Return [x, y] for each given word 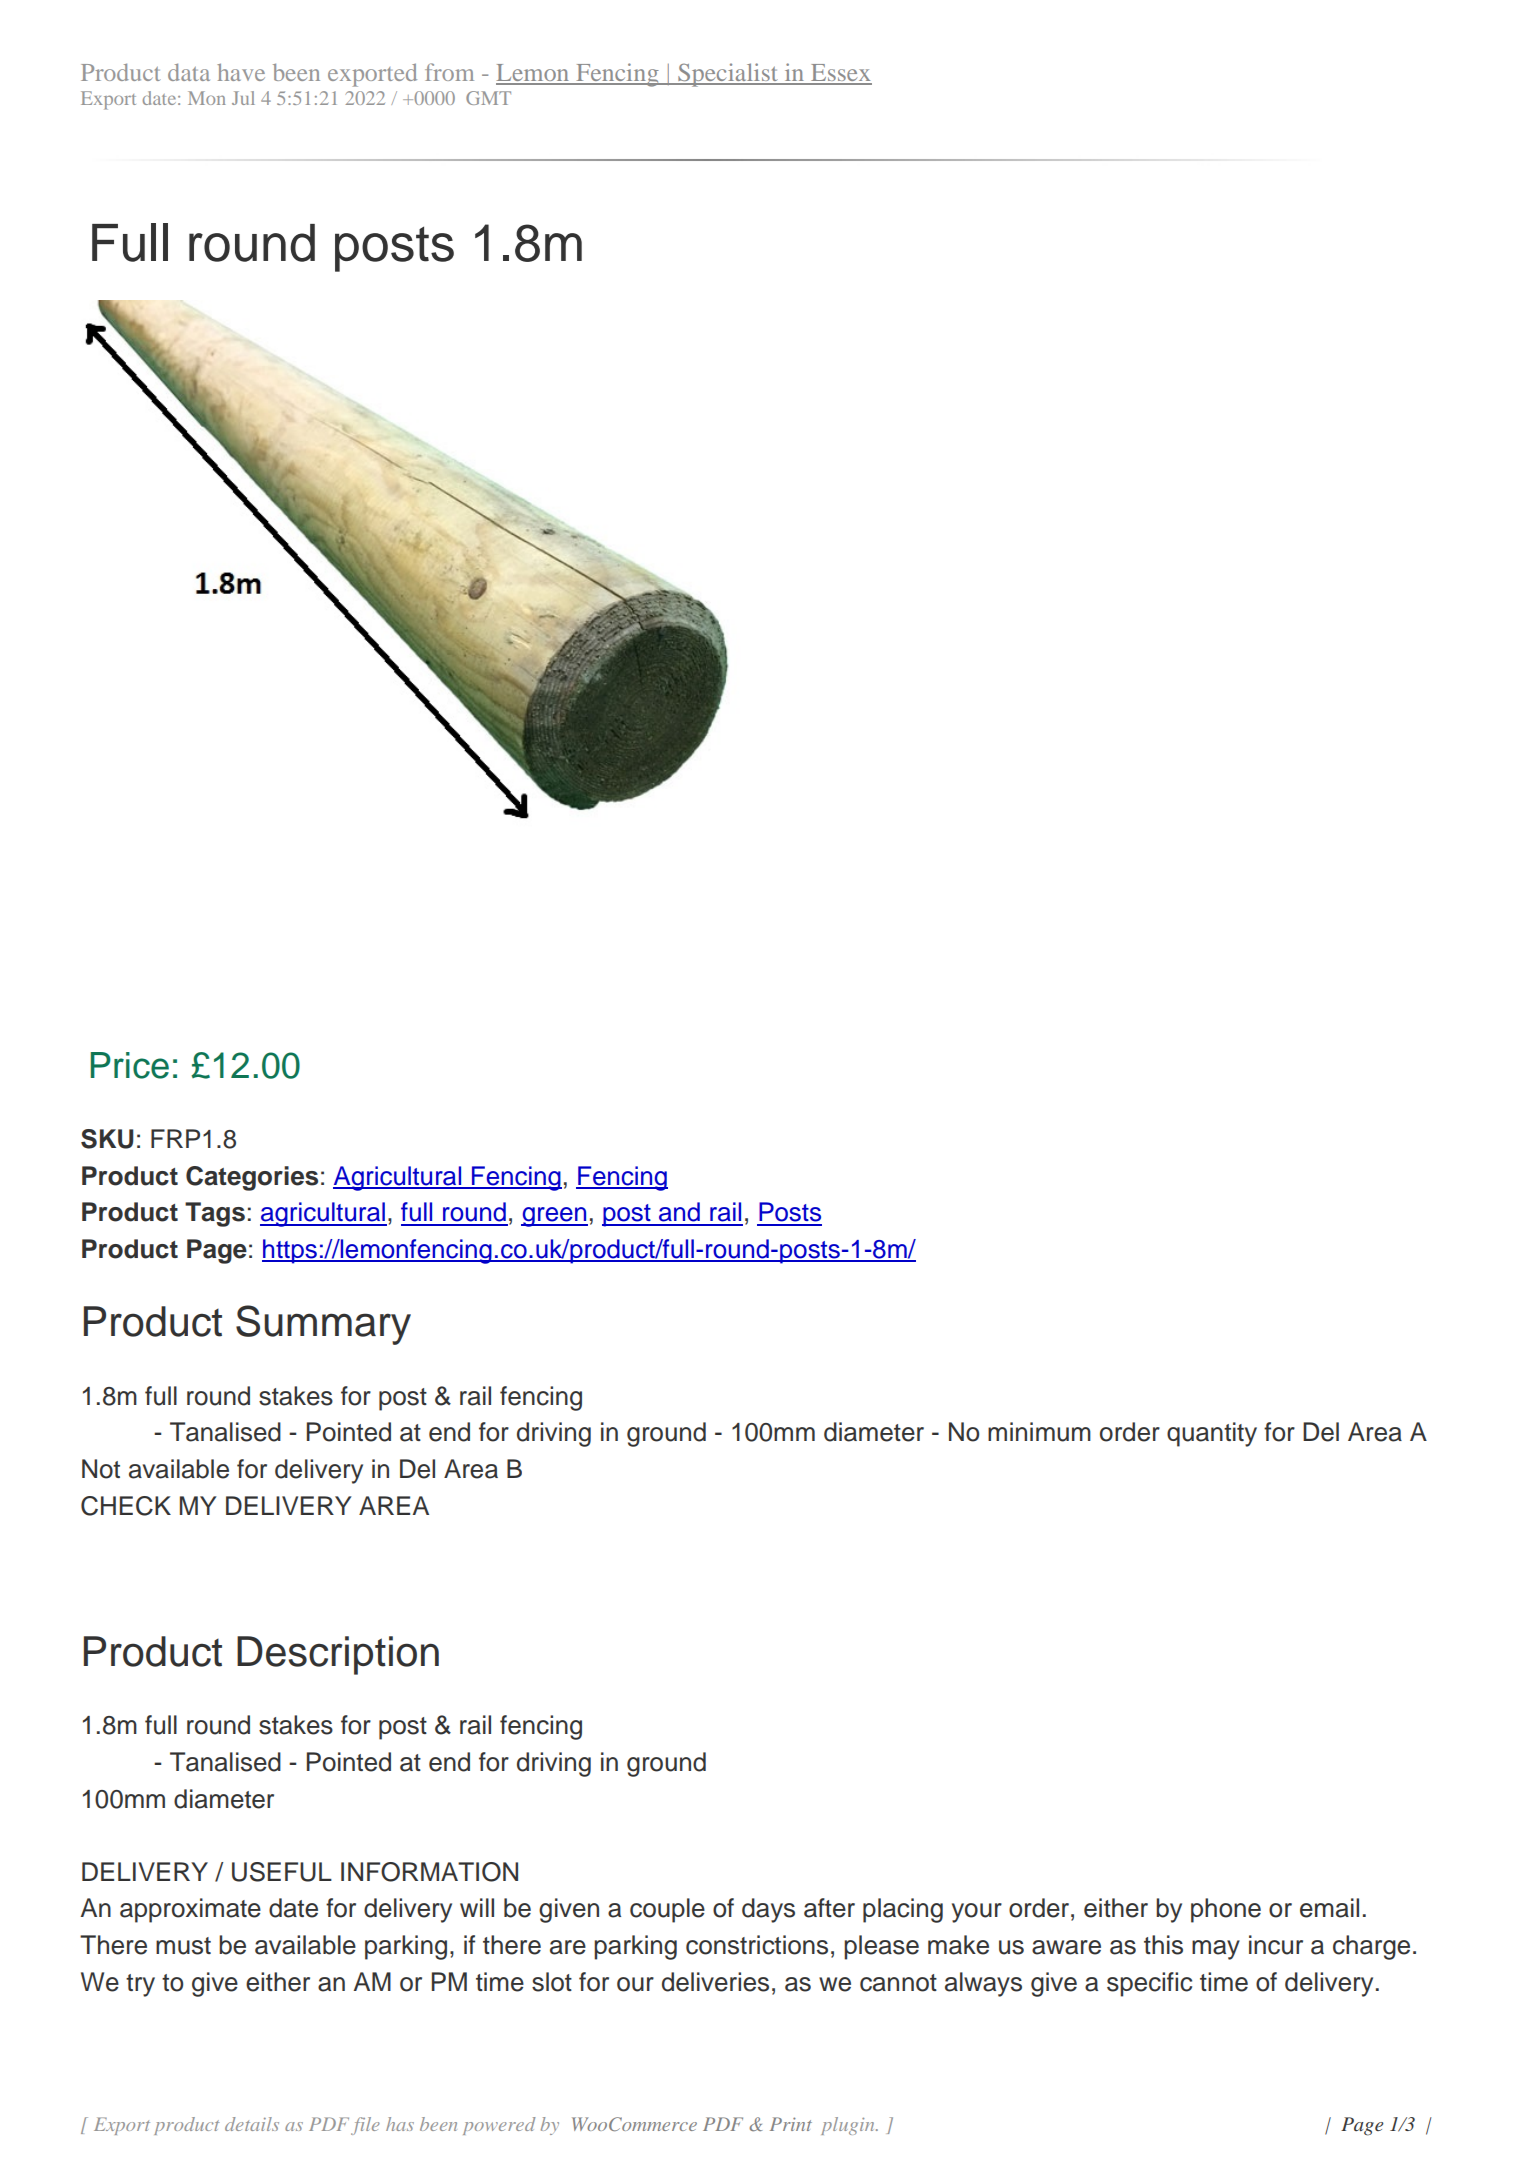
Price [129, 1065]
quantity [1212, 1434]
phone [1226, 1910]
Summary [323, 1325]
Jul [243, 98]
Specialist [728, 75]
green [554, 1217]
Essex [840, 74]
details [252, 2124]
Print [791, 2124]
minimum [1039, 1432]
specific [1149, 1984]
